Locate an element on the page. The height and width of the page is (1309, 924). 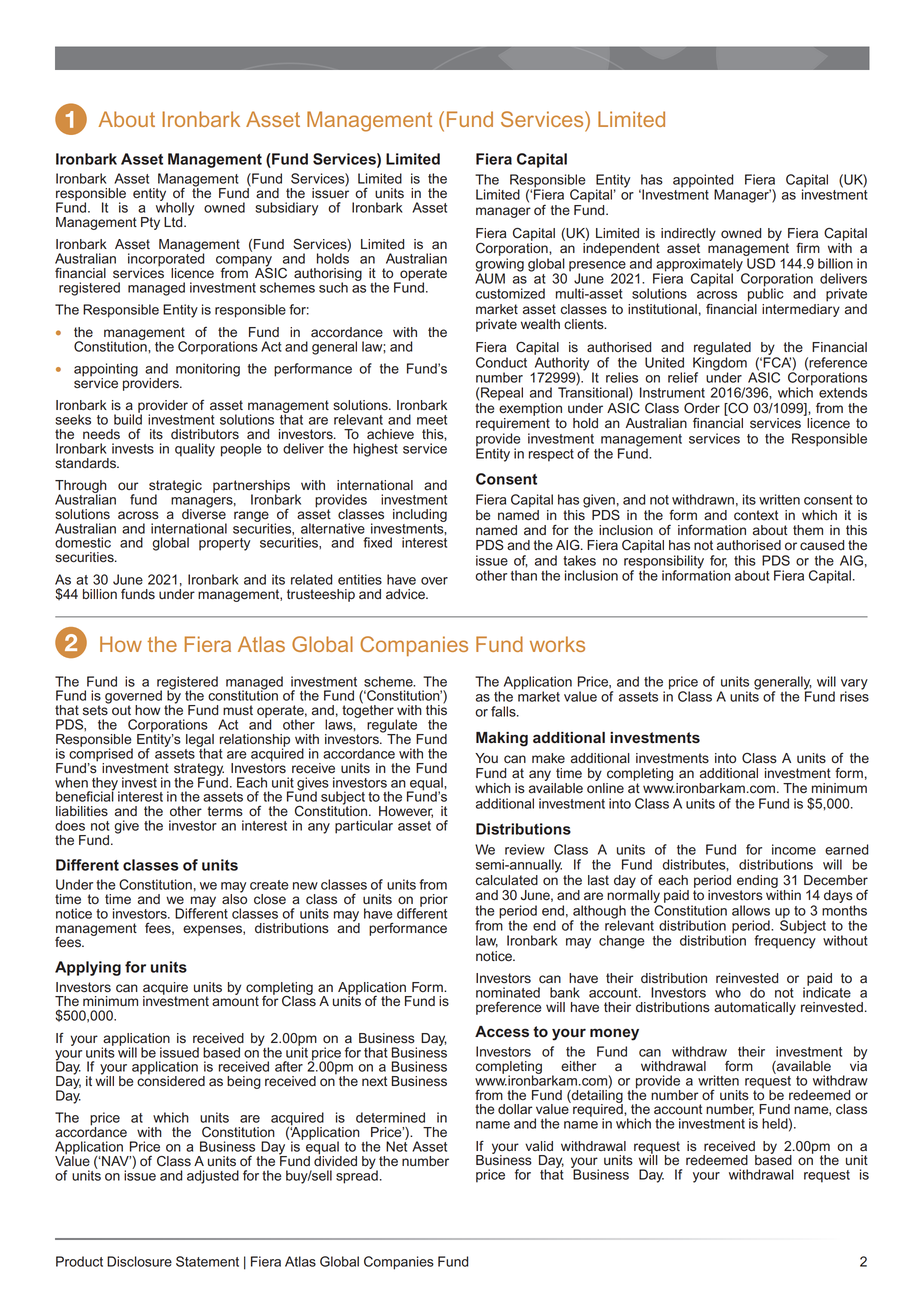
caused is located at coordinates (822, 545).
